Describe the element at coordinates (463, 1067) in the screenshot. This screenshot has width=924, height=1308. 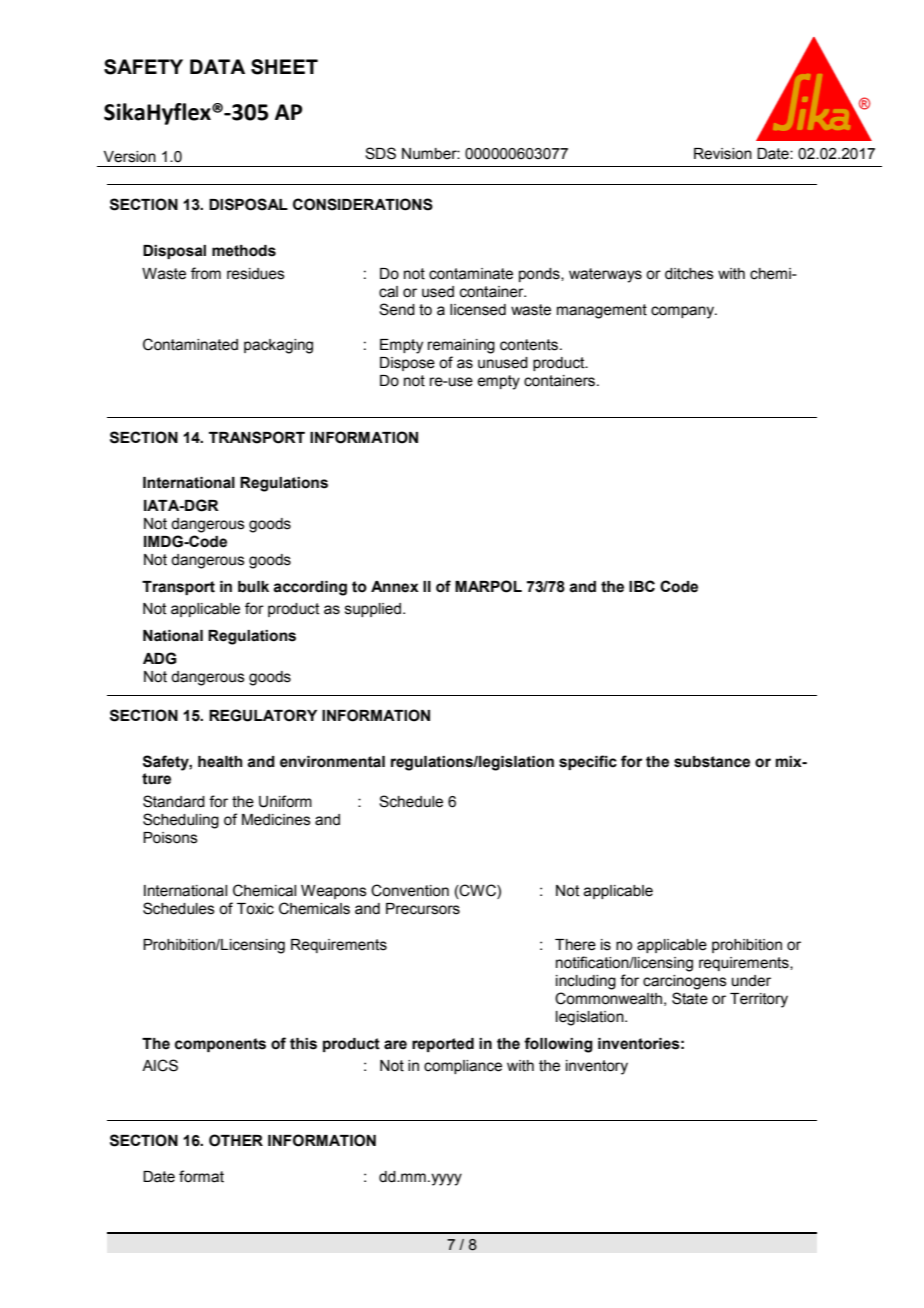
I see `compliance` at that location.
